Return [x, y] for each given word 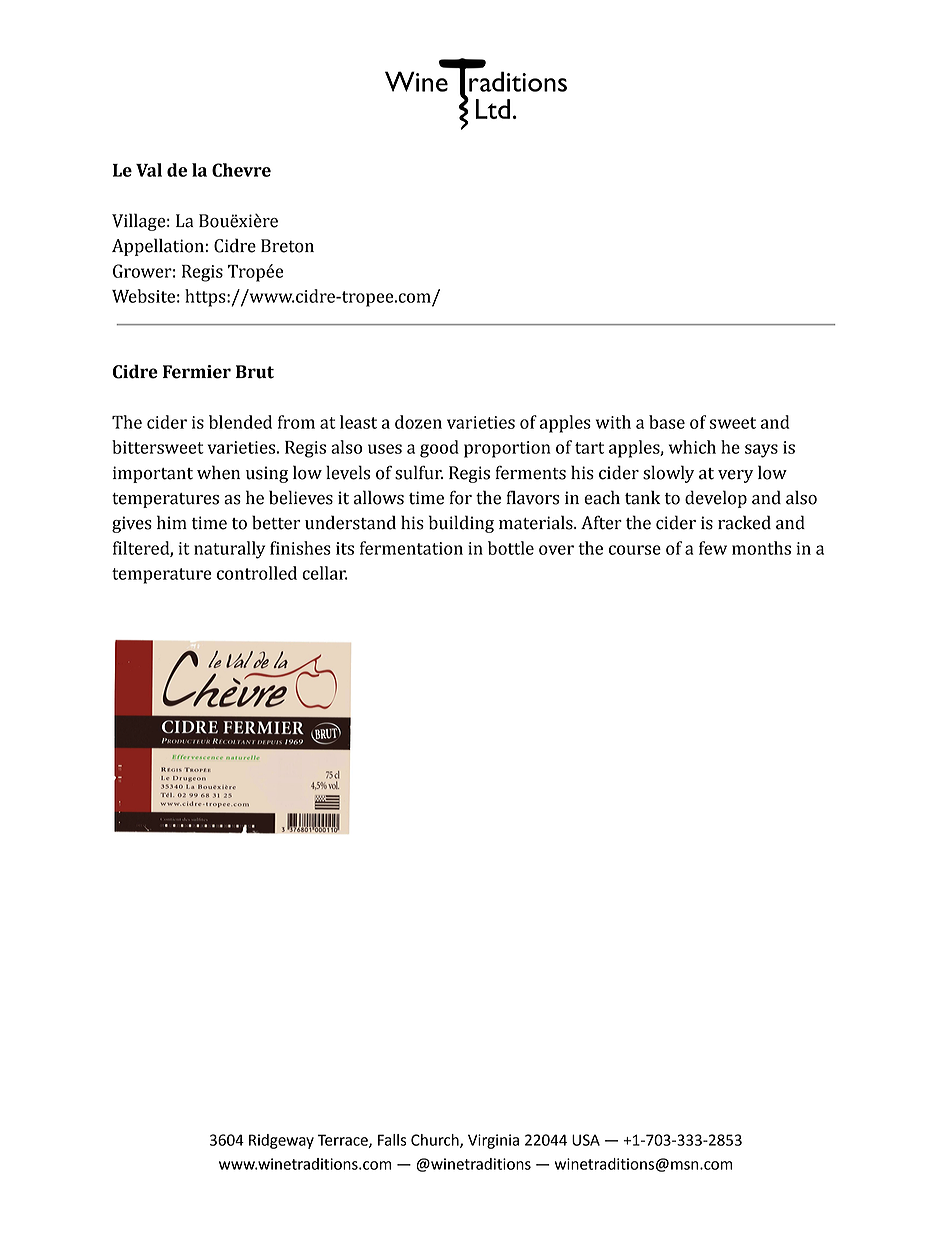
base [667, 422]
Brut [255, 372]
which [692, 447]
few [713, 548]
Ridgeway [281, 1141]
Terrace [343, 1141]
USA [586, 1140]
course [635, 550]
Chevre [241, 170]
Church [436, 1141]
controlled [257, 573]
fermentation [411, 548]
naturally [229, 550]
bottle [511, 548]
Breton [287, 246]
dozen [418, 422]
